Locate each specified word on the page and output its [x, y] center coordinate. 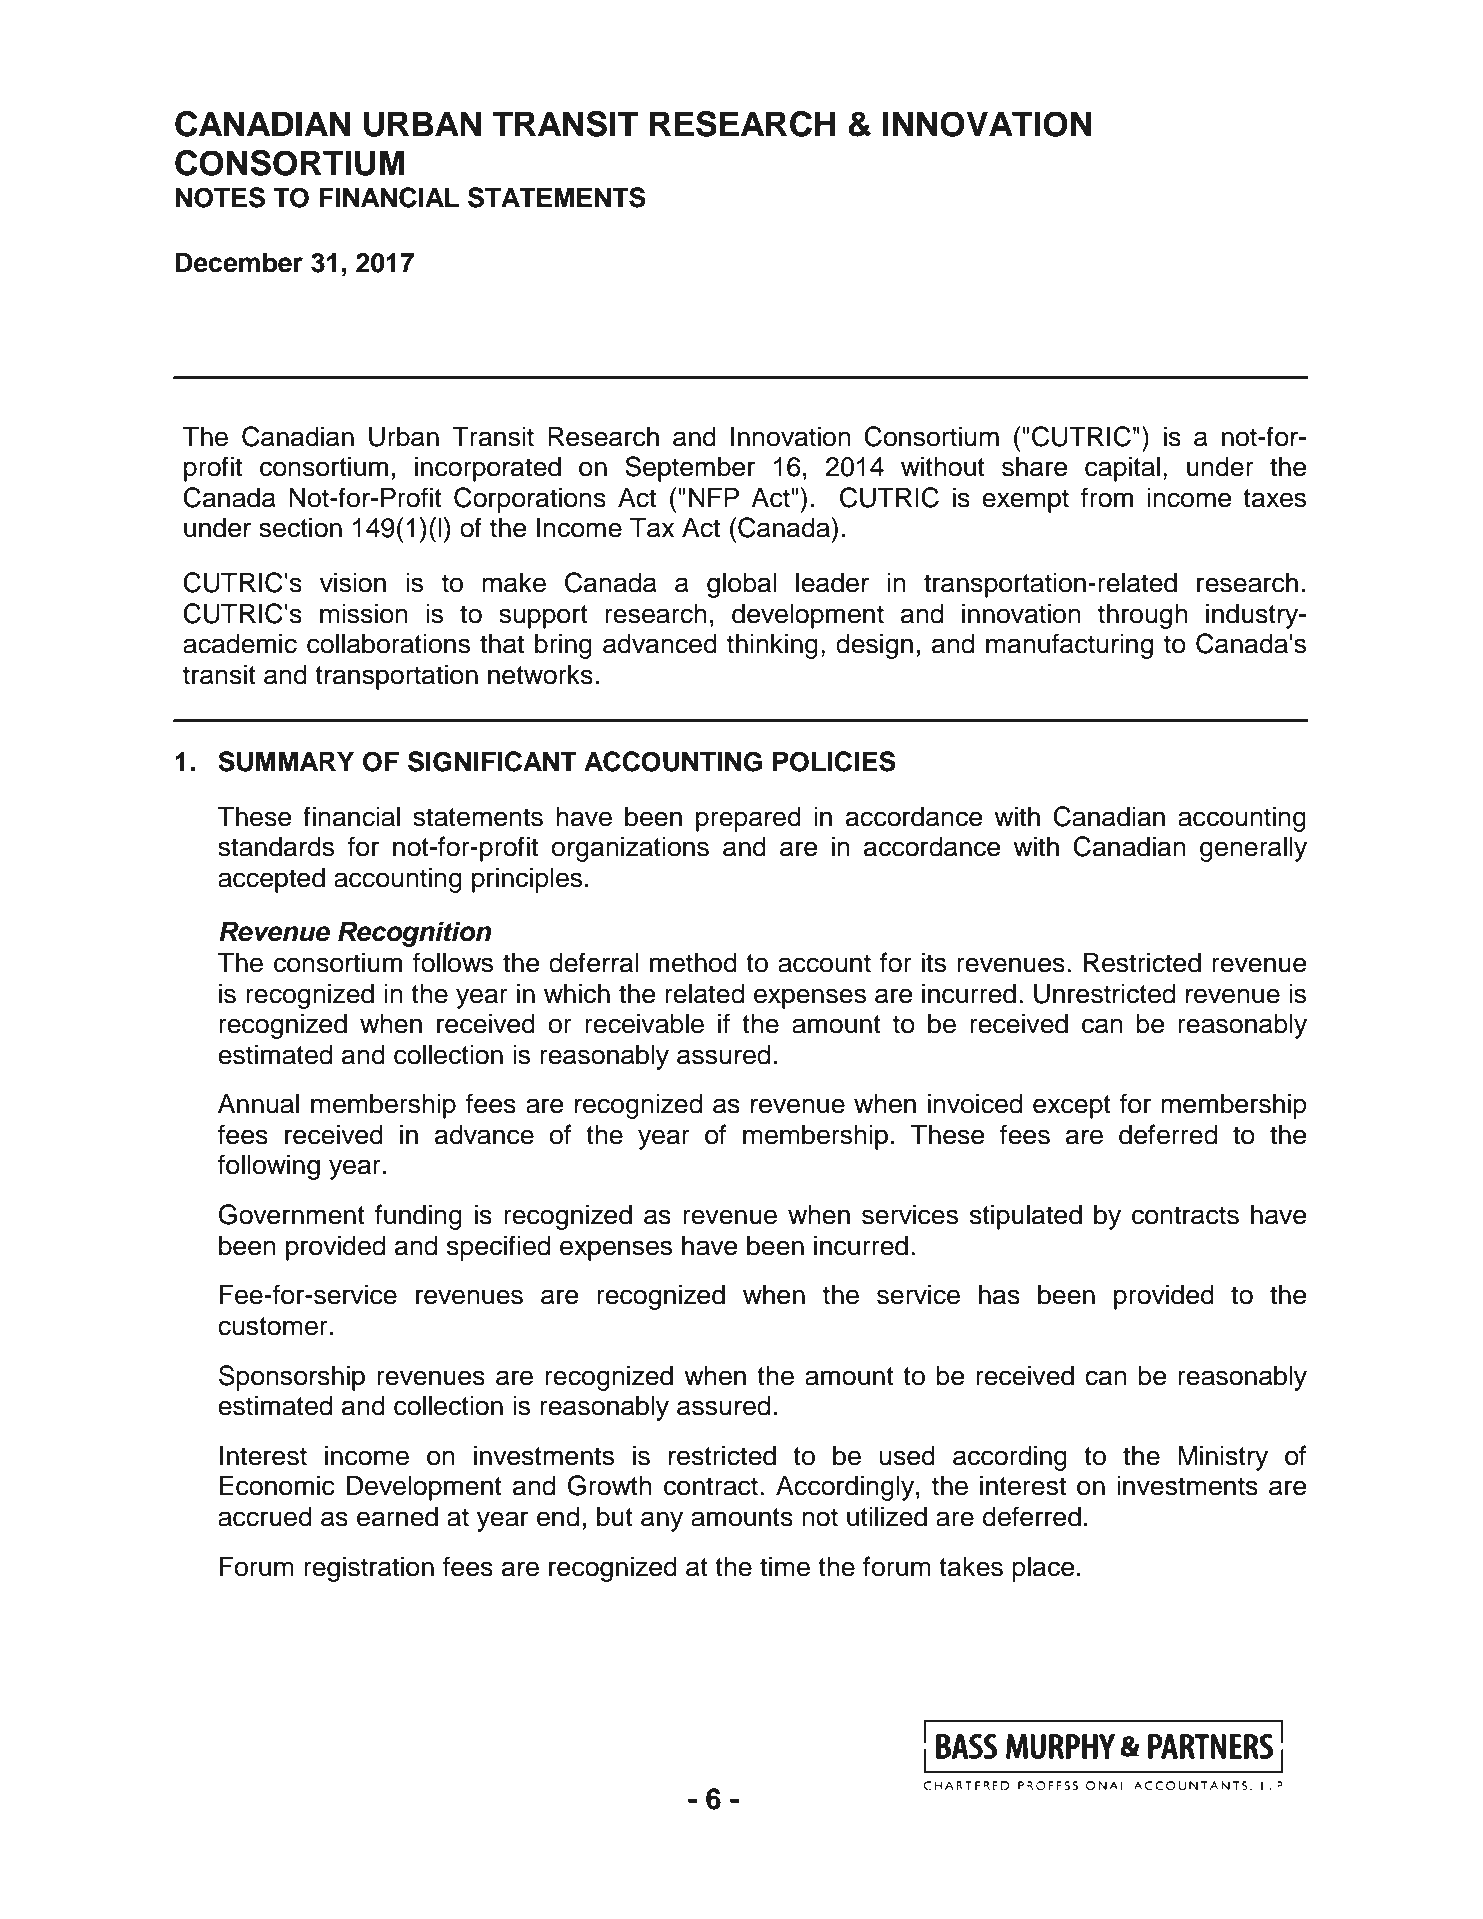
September [690, 469]
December [239, 262]
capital [1122, 469]
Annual [258, 1103]
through [1143, 616]
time [785, 1566]
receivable [644, 1023]
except [1072, 1107]
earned [397, 1516]
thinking [772, 646]
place [1043, 1569]
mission [364, 613]
